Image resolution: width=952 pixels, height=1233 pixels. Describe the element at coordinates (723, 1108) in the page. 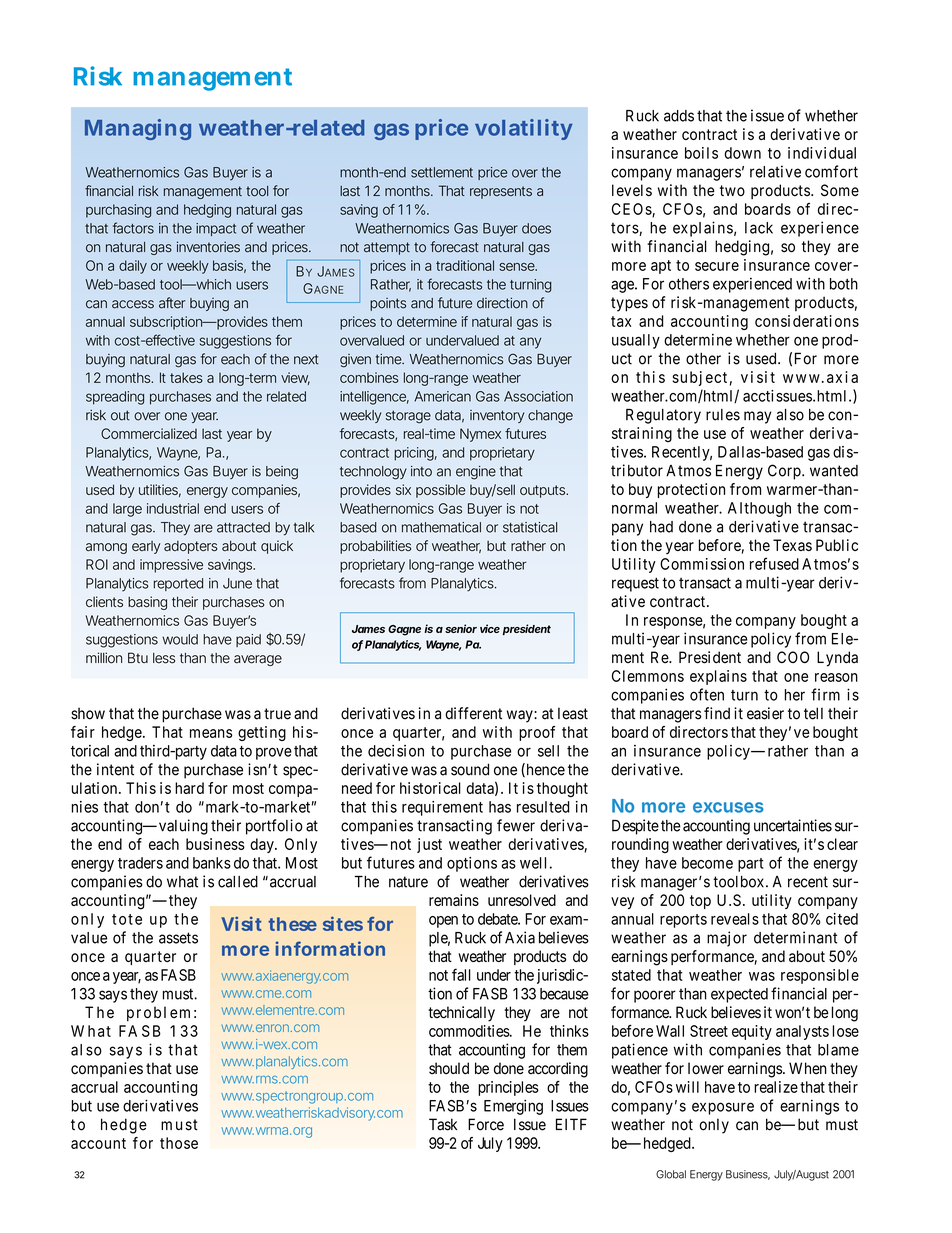

I see `exposure` at that location.
